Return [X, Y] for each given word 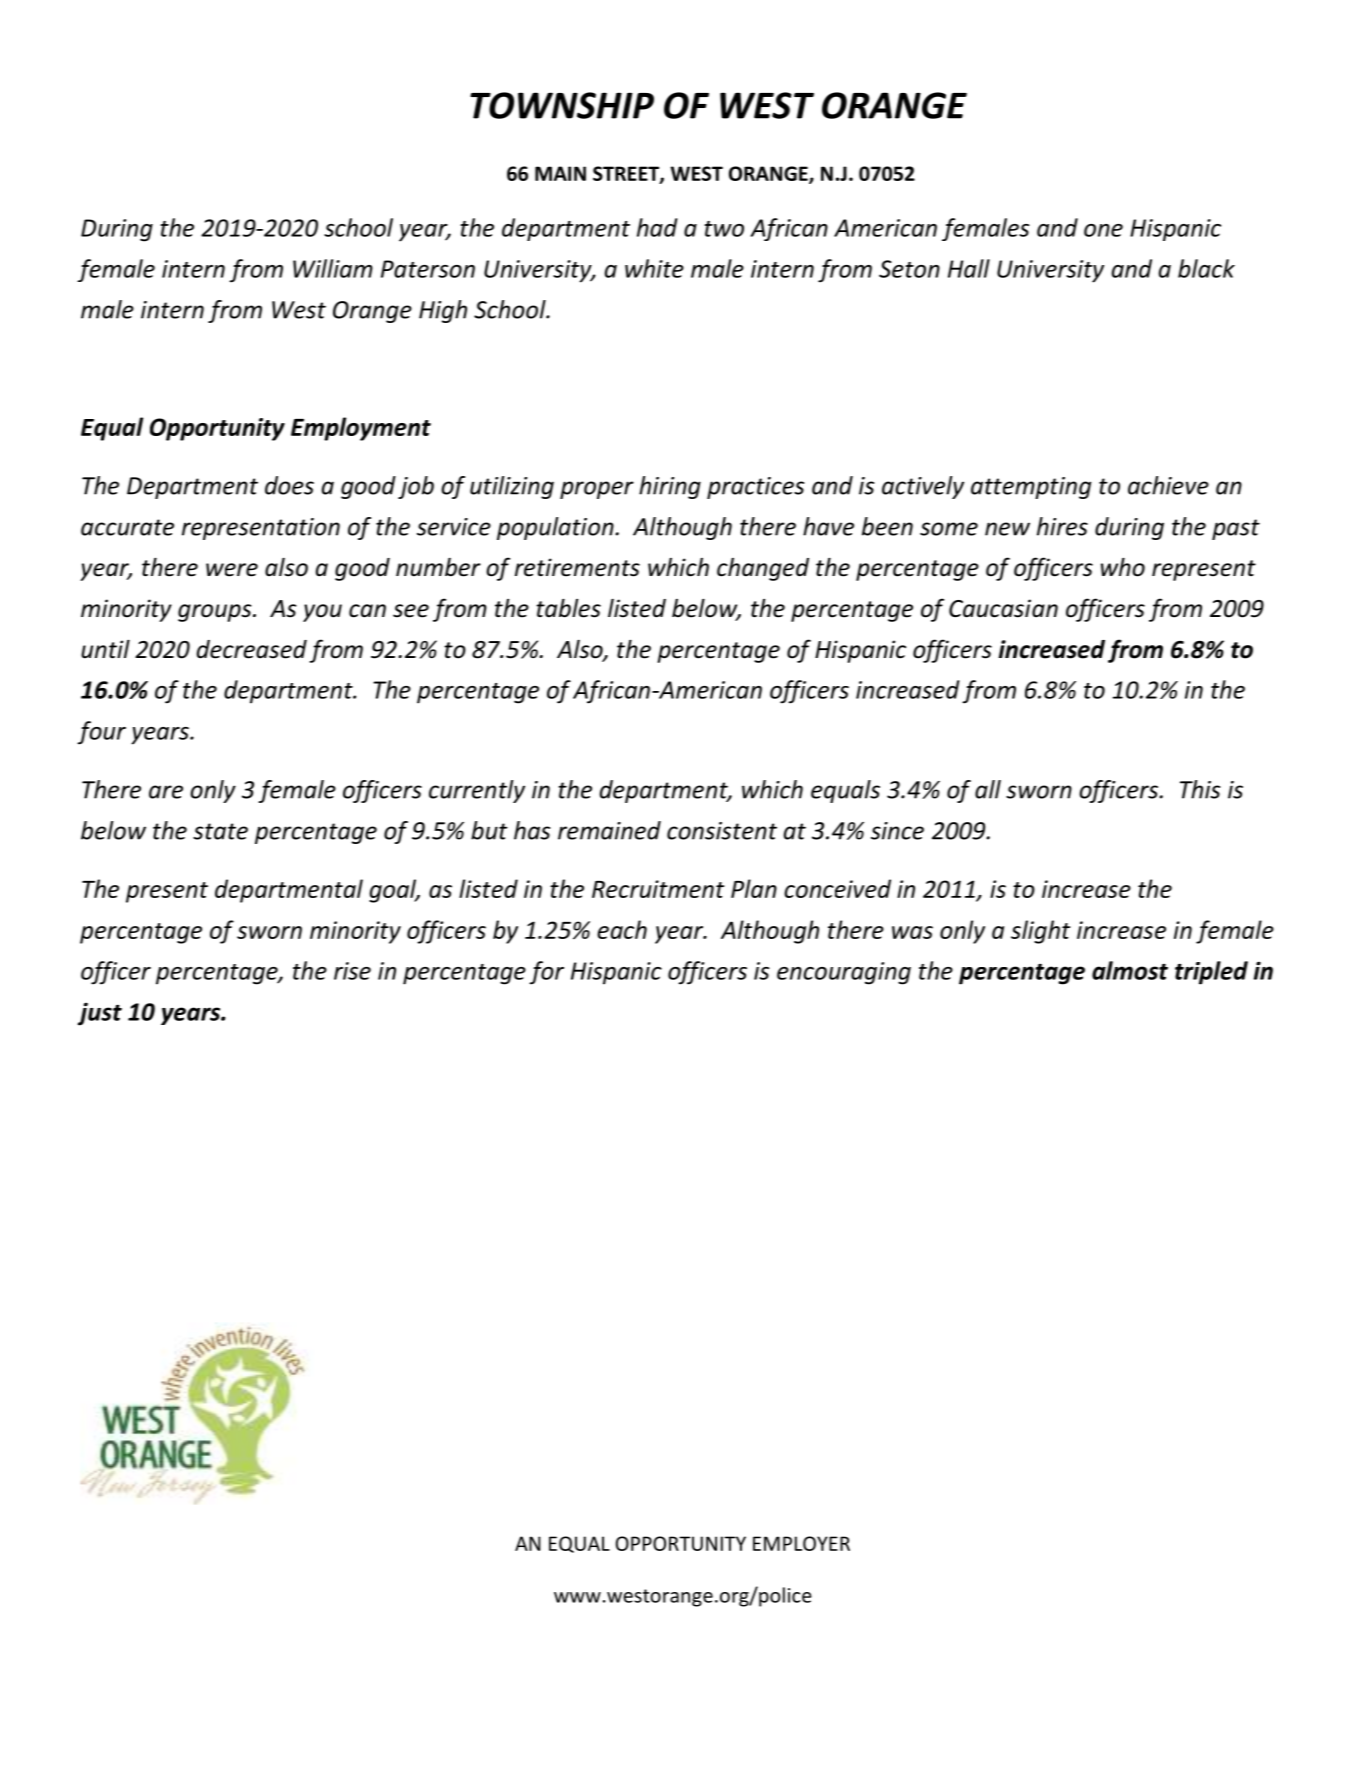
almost [1130, 970]
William [333, 268]
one [1103, 230]
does [289, 485]
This [1200, 789]
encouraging [844, 973]
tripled [1211, 973]
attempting [1031, 488]
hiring [670, 487]
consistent [722, 831]
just [100, 1014]
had [657, 227]
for [546, 973]
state [220, 831]
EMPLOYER [801, 1543]
